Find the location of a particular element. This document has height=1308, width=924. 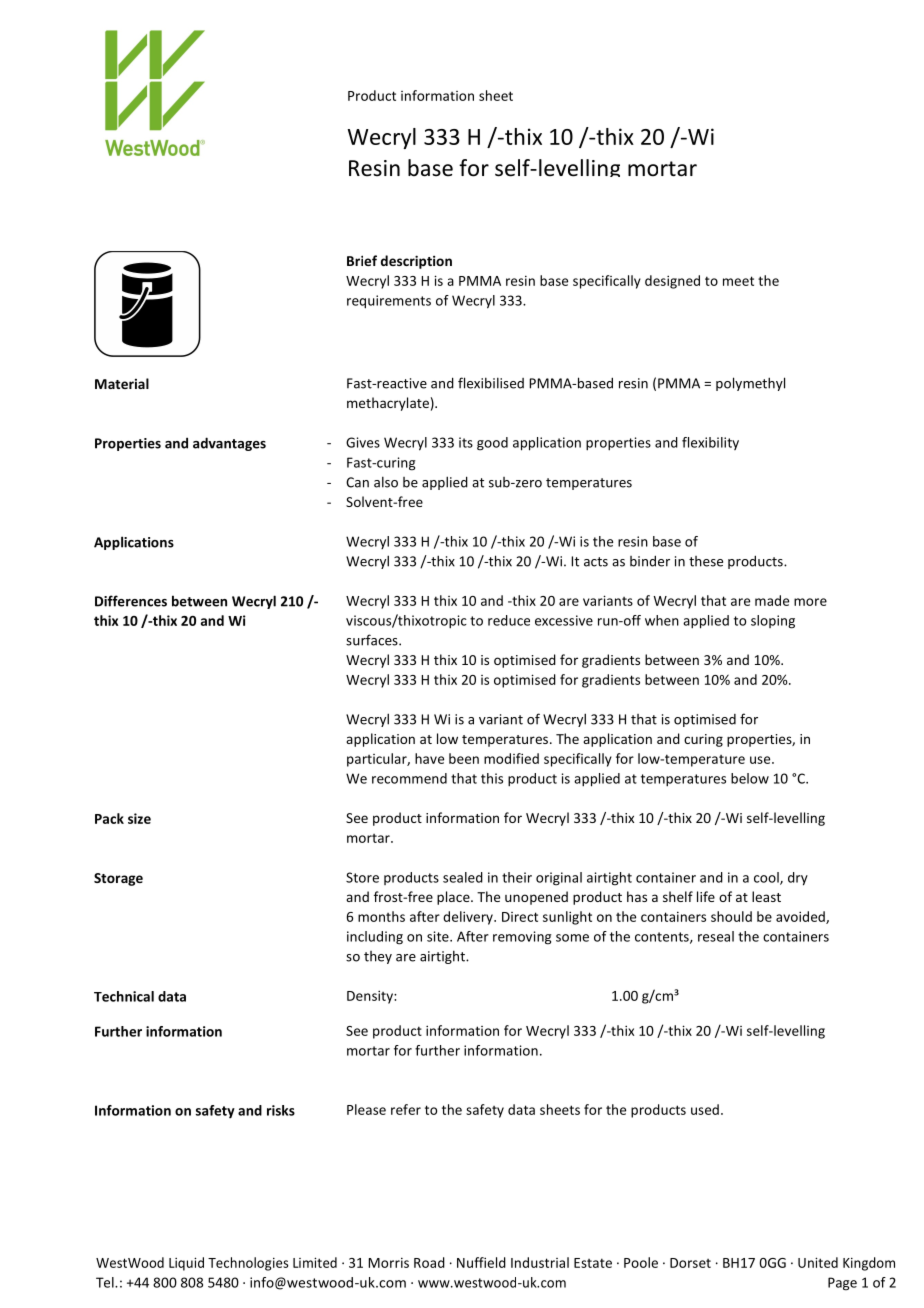

these is located at coordinates (706, 561).
